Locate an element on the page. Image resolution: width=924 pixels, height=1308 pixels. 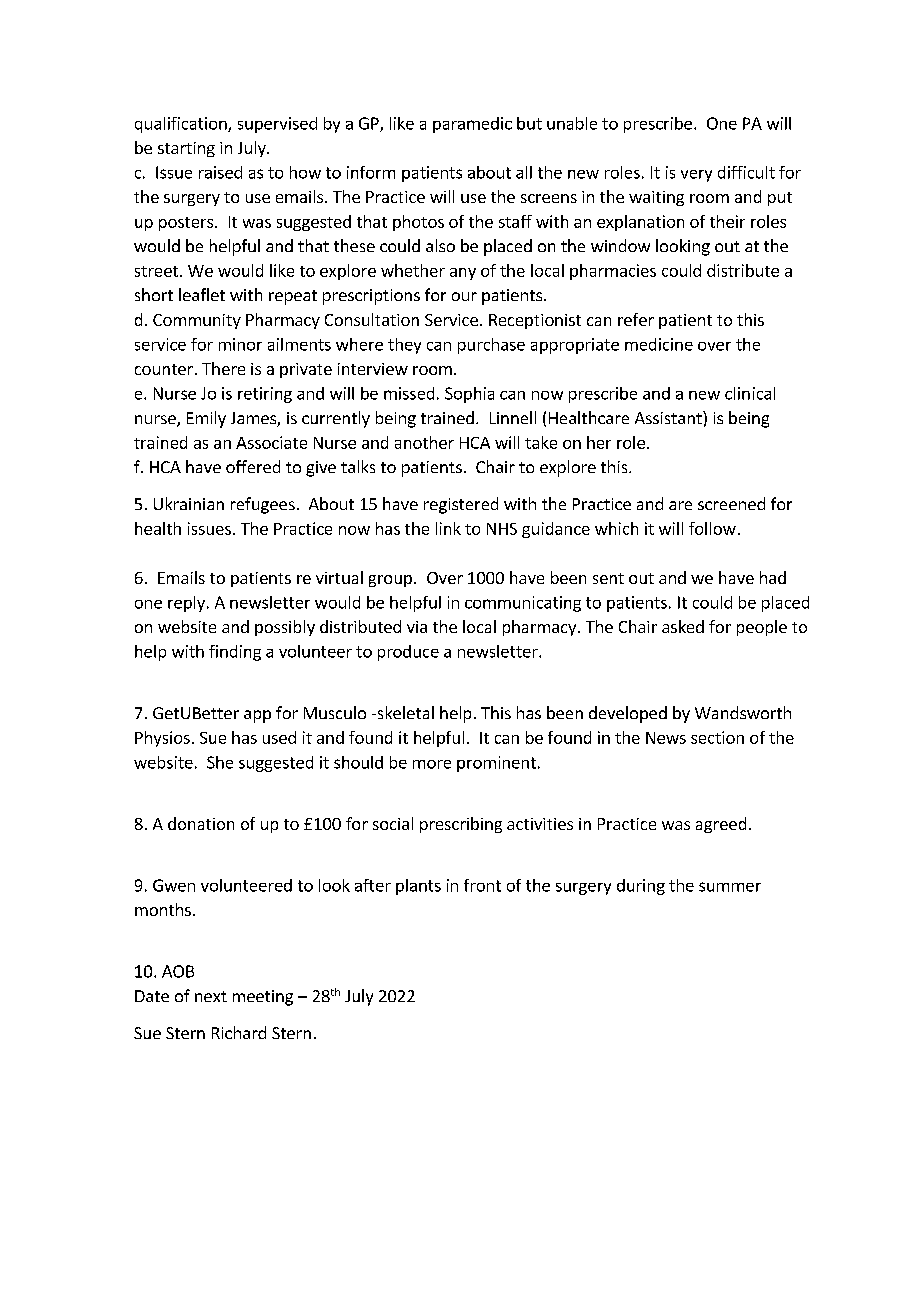
raised is located at coordinates (220, 172).
